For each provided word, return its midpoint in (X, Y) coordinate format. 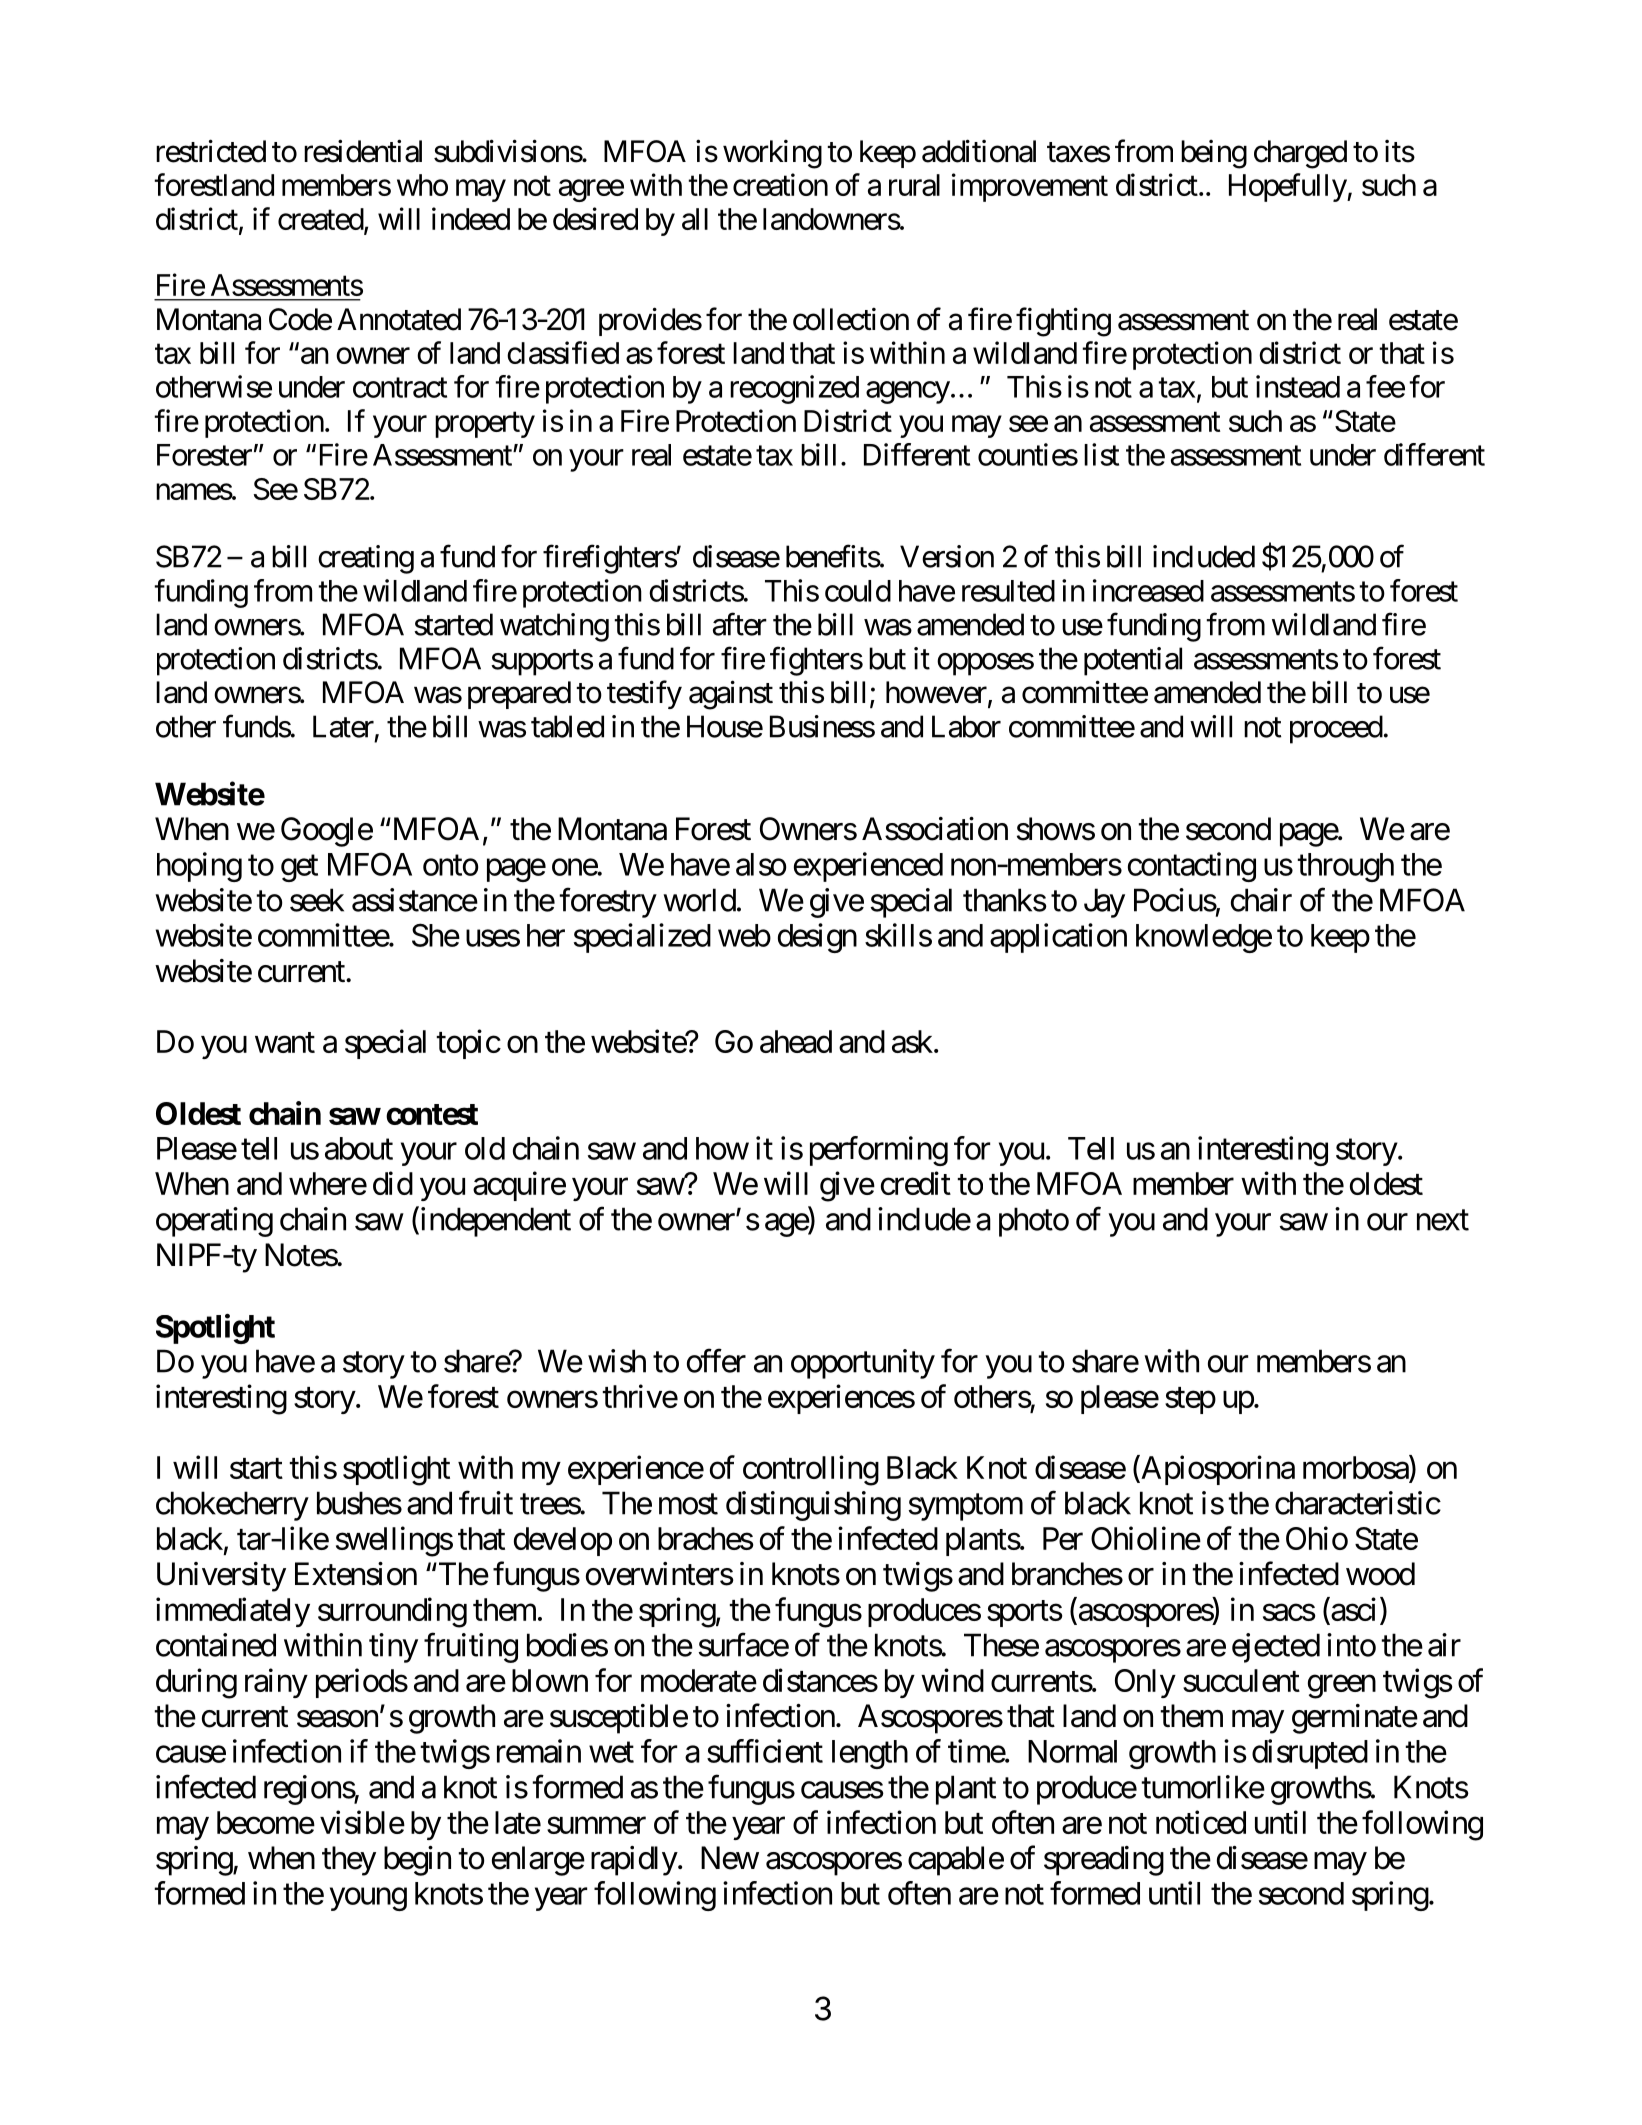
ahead (796, 1041)
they (349, 1861)
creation (780, 184)
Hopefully (1288, 187)
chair (1261, 900)
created (321, 220)
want (285, 1042)
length (870, 1754)
